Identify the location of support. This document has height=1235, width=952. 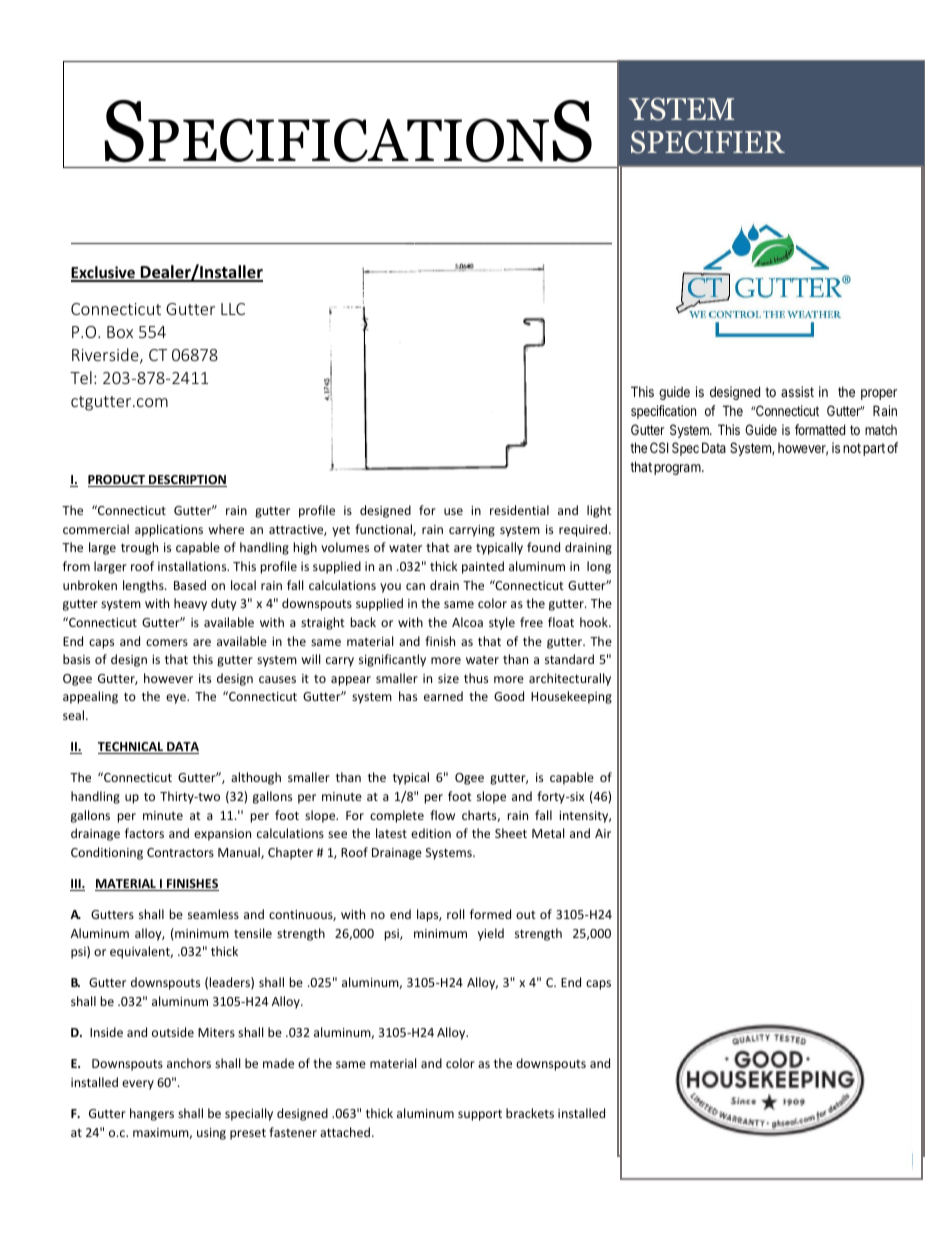
(480, 1115).
